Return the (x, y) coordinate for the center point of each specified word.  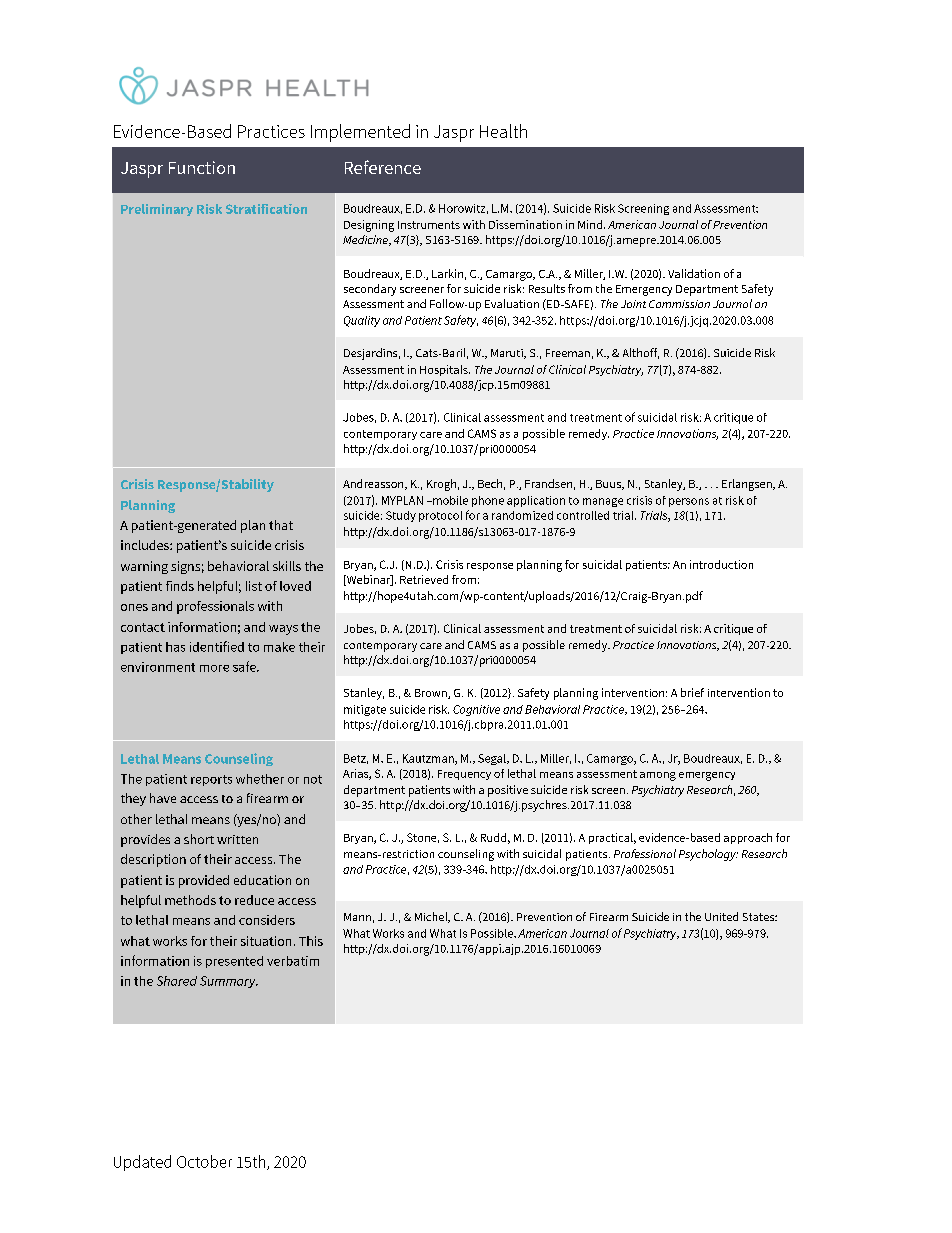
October (204, 1161)
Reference (383, 167)
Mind (591, 224)
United (721, 916)
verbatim (293, 961)
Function (202, 167)
